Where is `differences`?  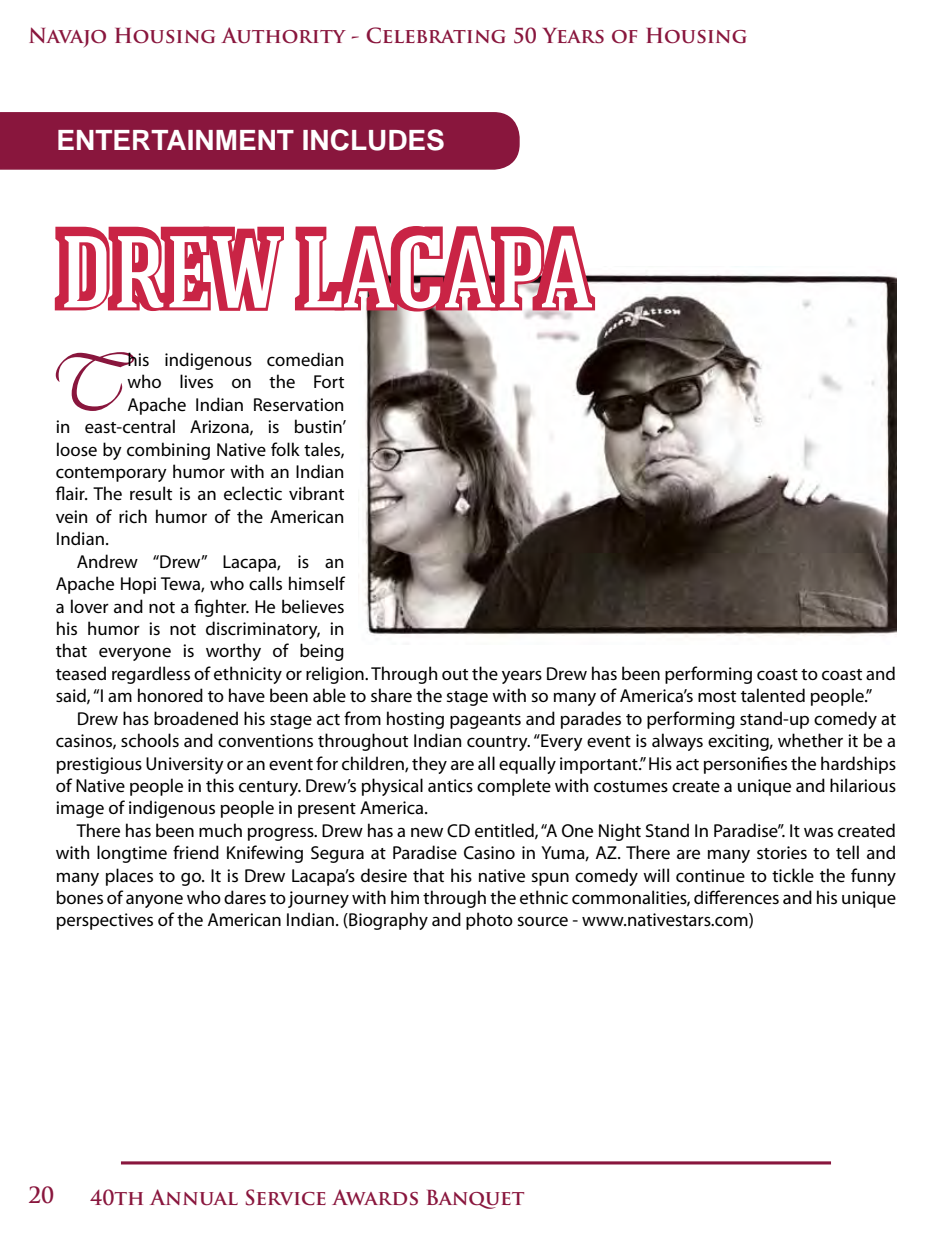 differences is located at coordinates (736, 897).
